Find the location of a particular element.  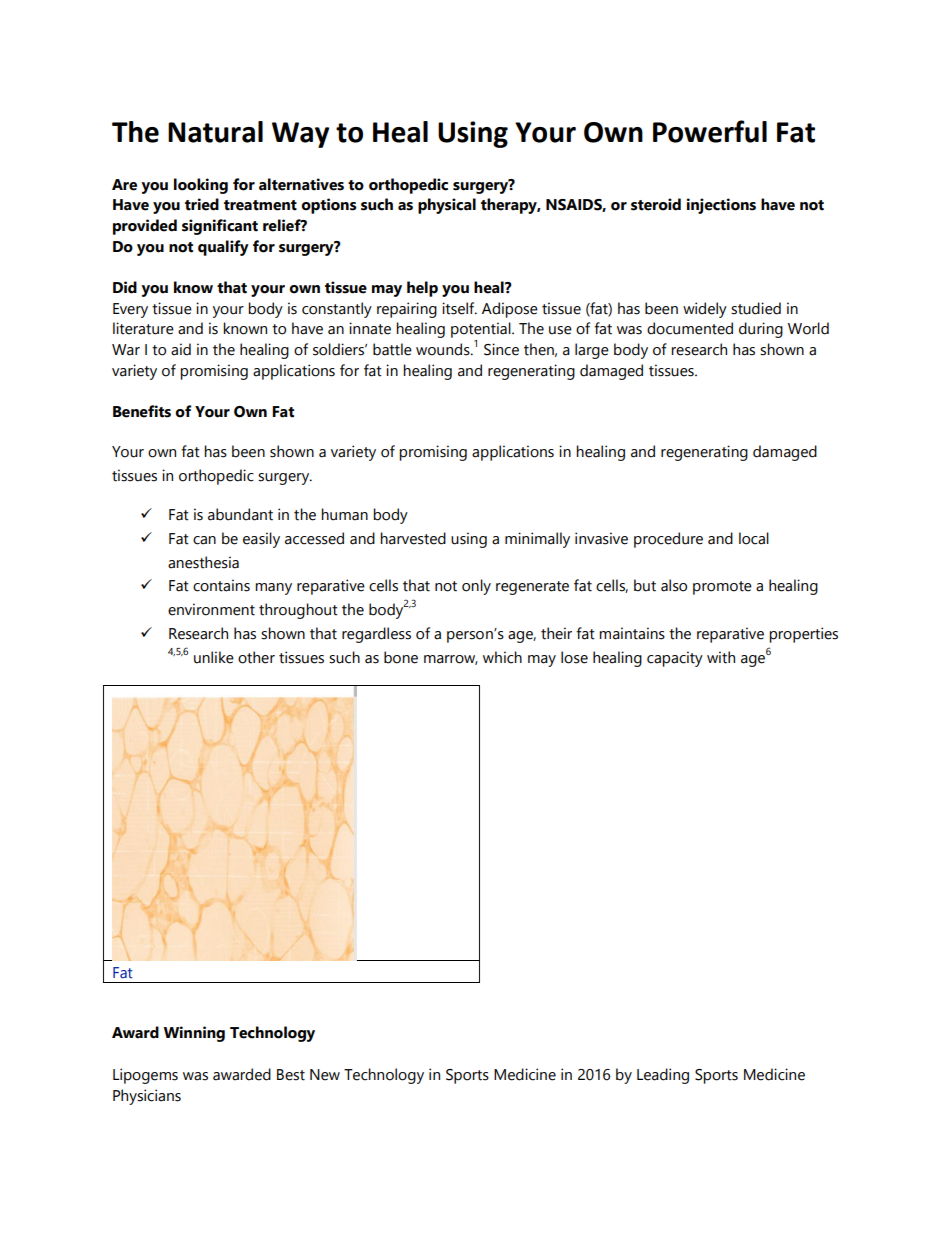

New is located at coordinates (325, 1075).
